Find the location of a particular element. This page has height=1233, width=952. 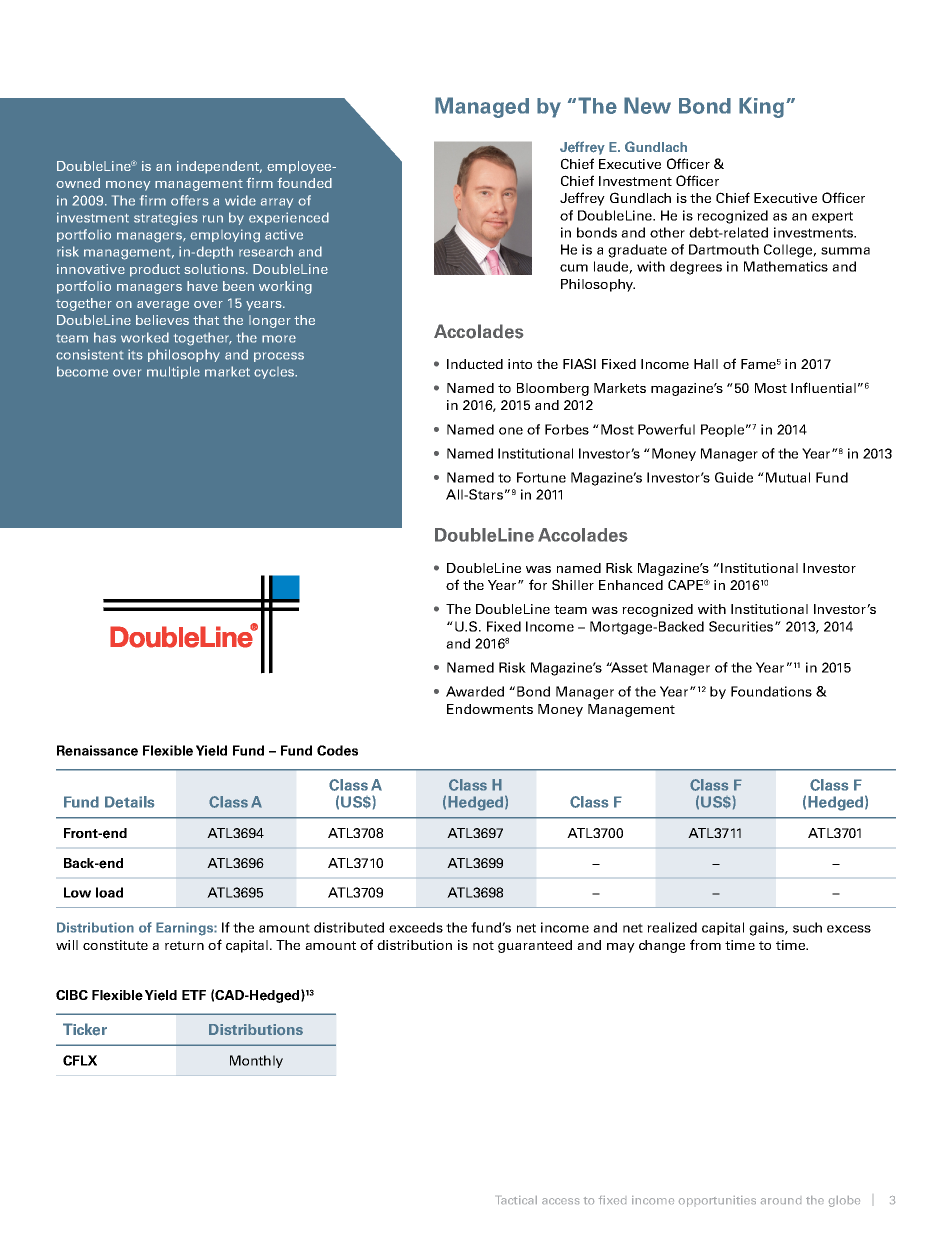

believes is located at coordinates (162, 320).
